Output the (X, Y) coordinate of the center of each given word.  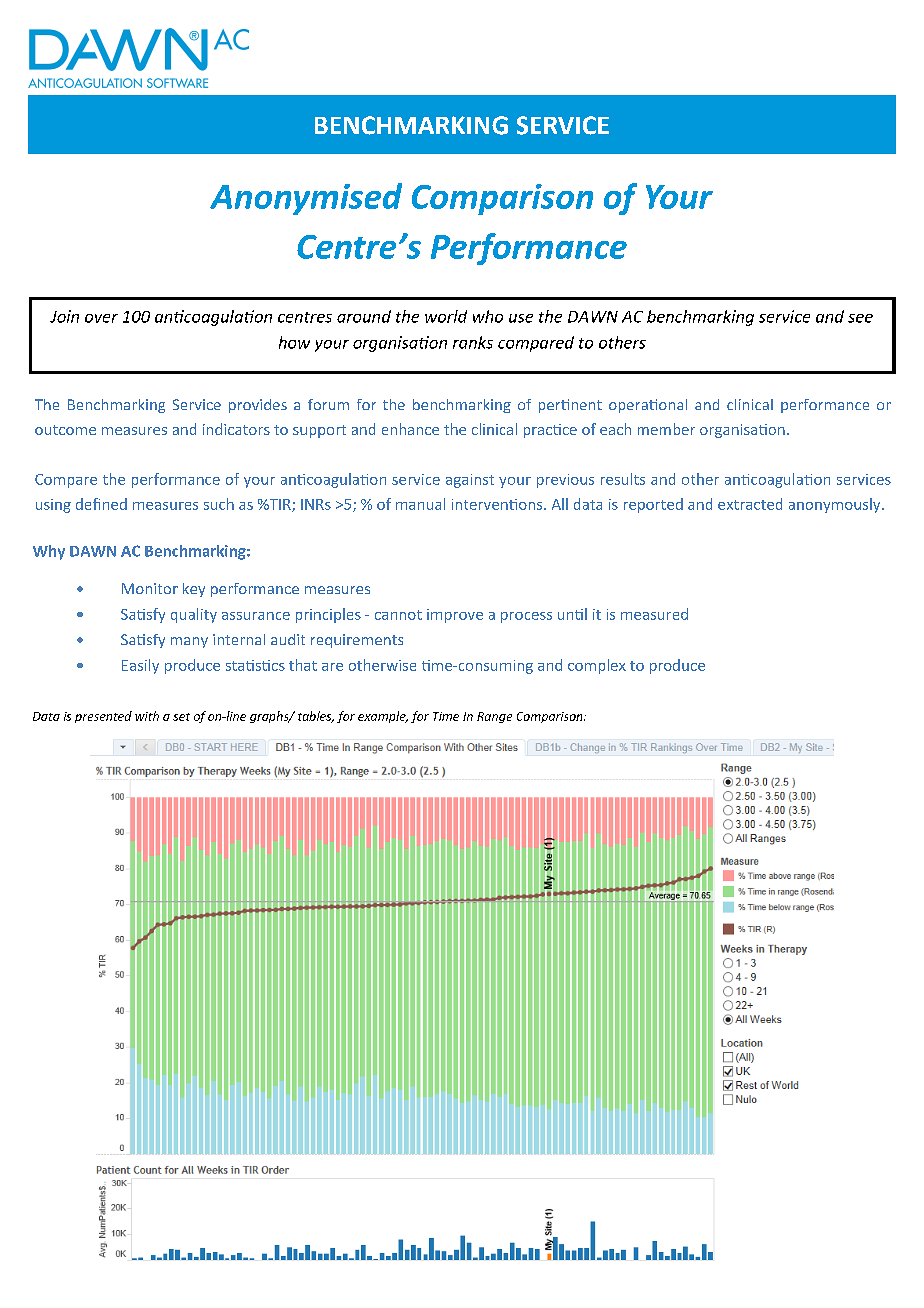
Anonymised (306, 199)
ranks (473, 342)
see (860, 318)
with (147, 716)
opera (629, 407)
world (446, 316)
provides (258, 406)
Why (49, 552)
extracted (750, 504)
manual (420, 504)
